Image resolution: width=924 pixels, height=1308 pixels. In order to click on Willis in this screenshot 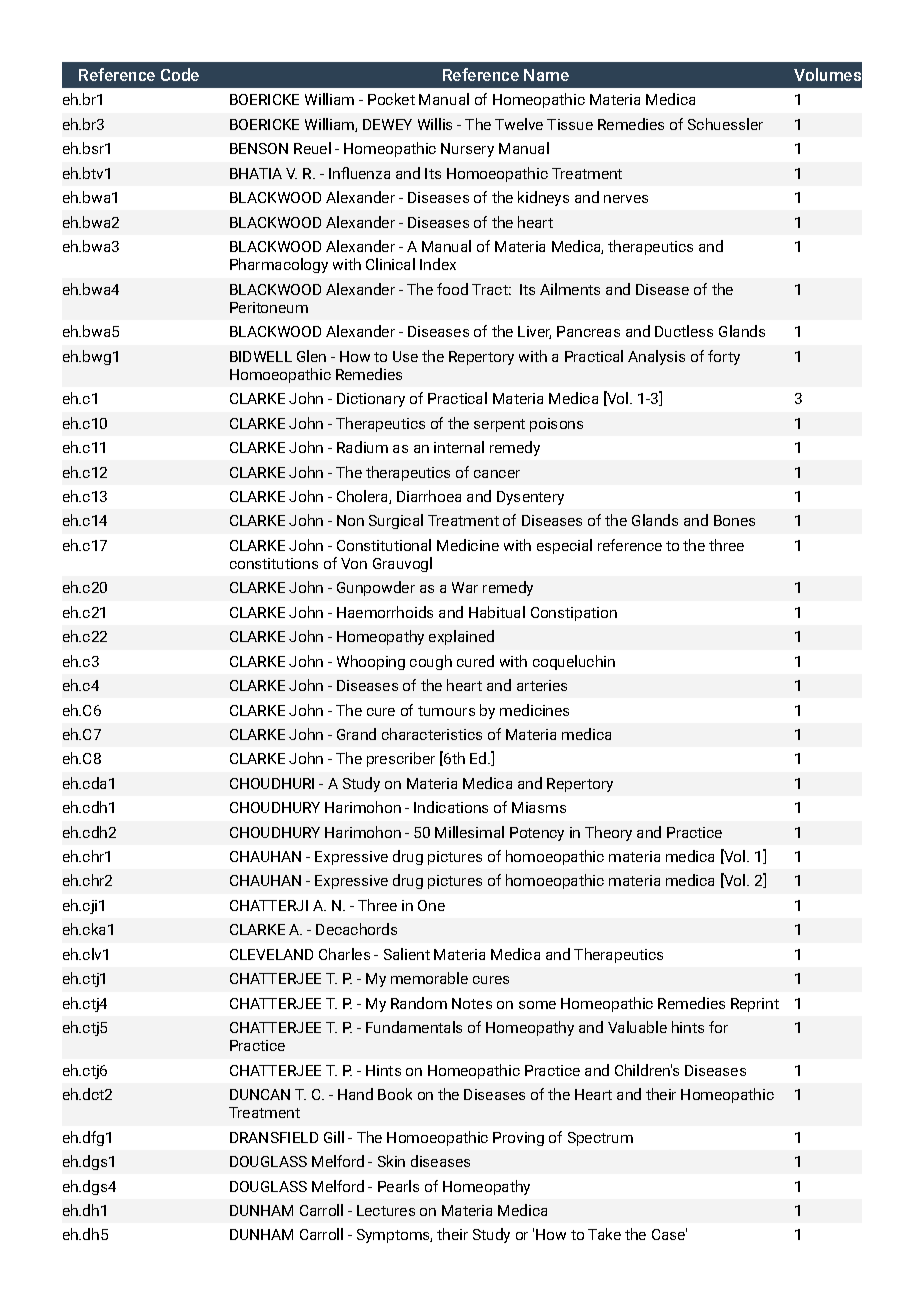, I will do `click(435, 124)`.
